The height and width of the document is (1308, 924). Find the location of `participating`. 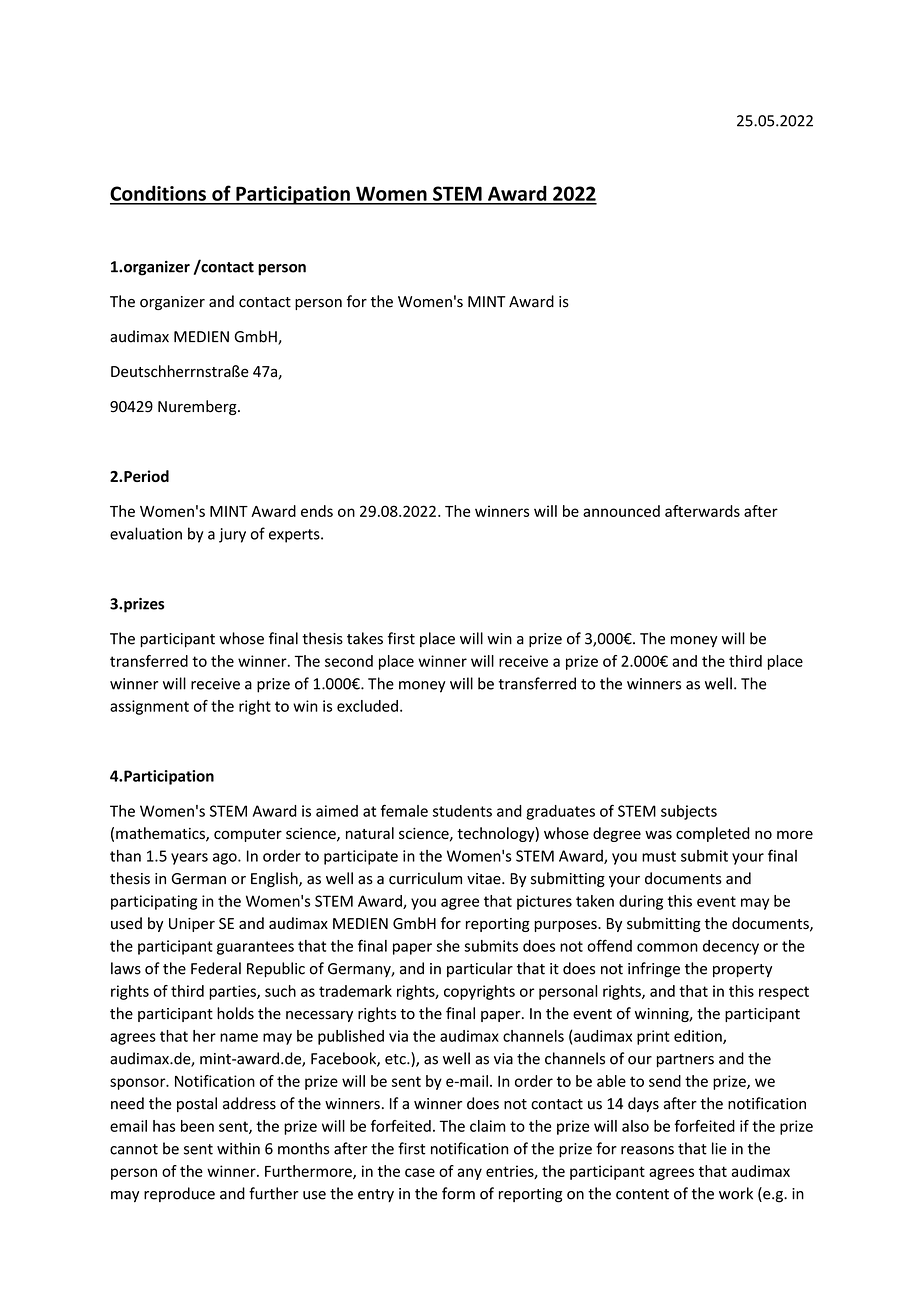

participating is located at coordinates (154, 902).
